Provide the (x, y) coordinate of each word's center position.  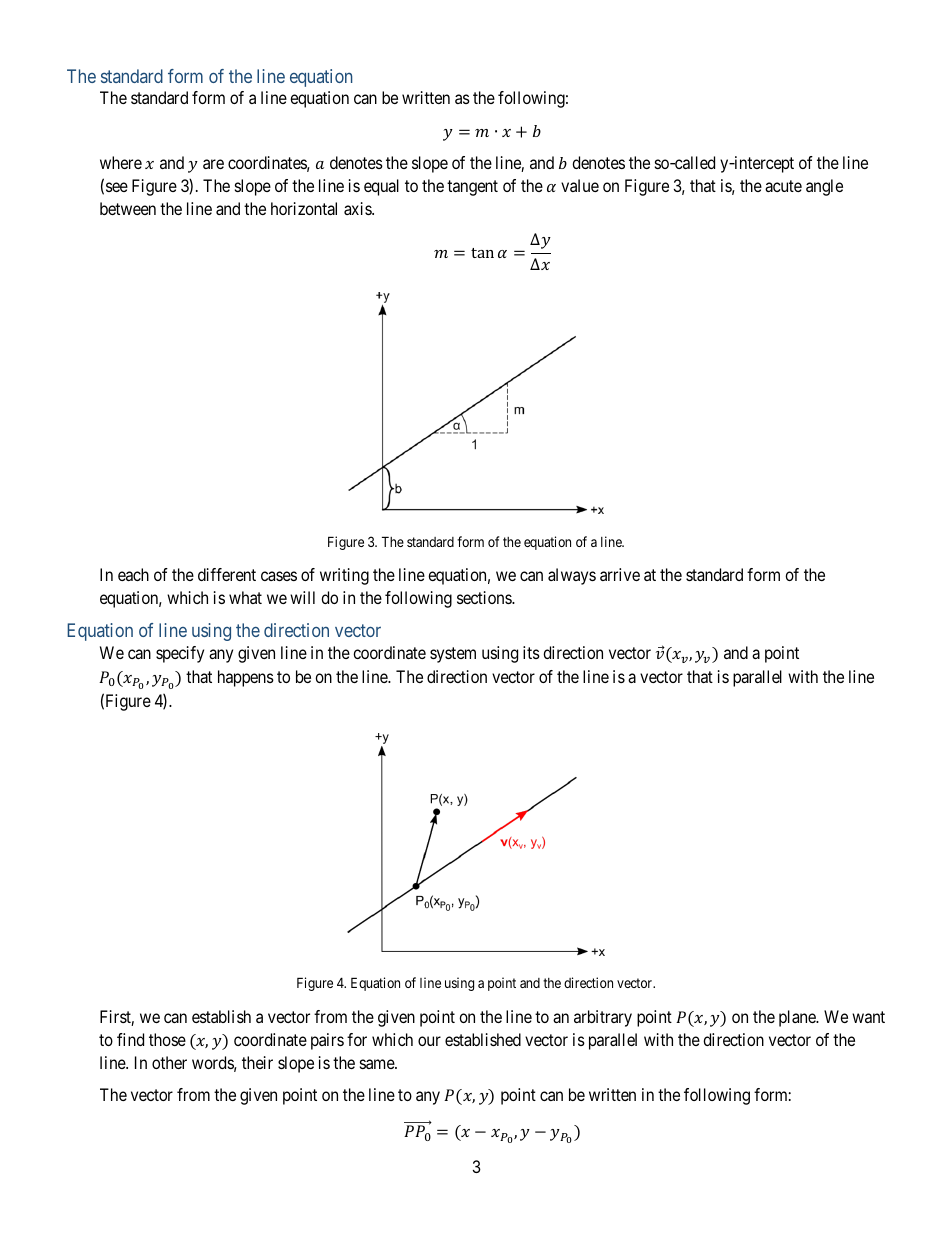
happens (246, 678)
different (227, 574)
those (167, 1039)
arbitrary (603, 1018)
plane (798, 1018)
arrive (620, 574)
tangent (472, 188)
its (531, 652)
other (169, 1062)
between (128, 208)
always (572, 576)
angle (824, 187)
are (213, 164)
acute (783, 186)
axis (358, 208)
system (453, 655)
